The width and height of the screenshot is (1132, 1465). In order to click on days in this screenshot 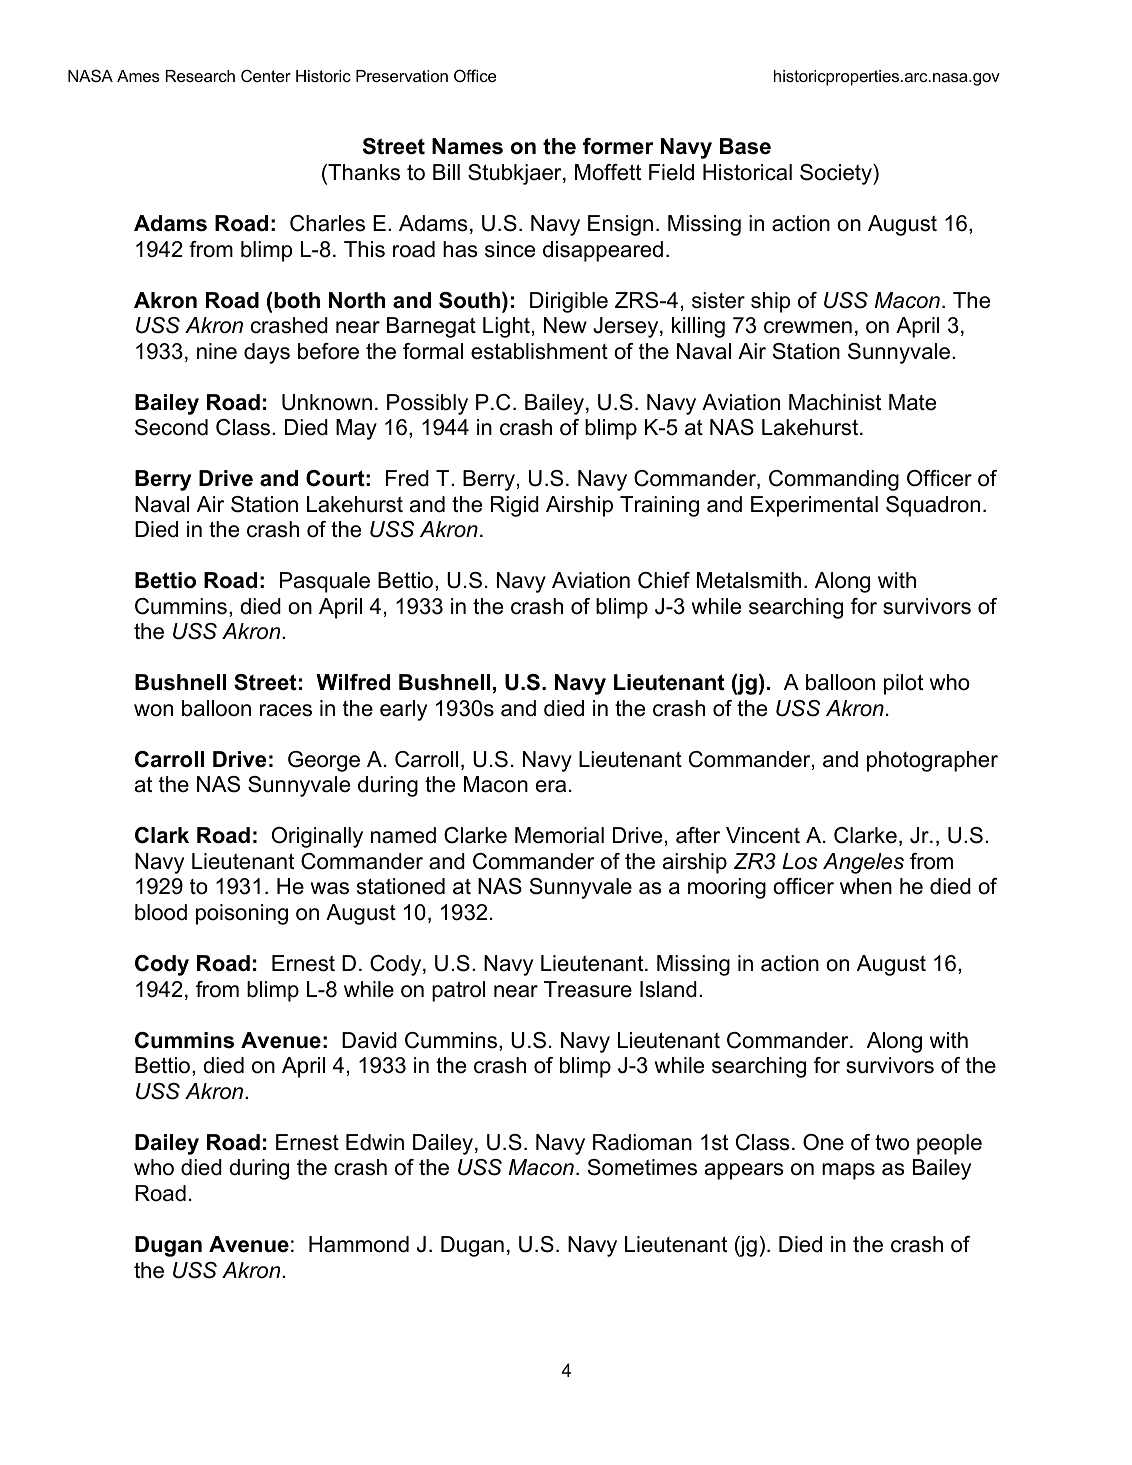, I will do `click(267, 353)`.
